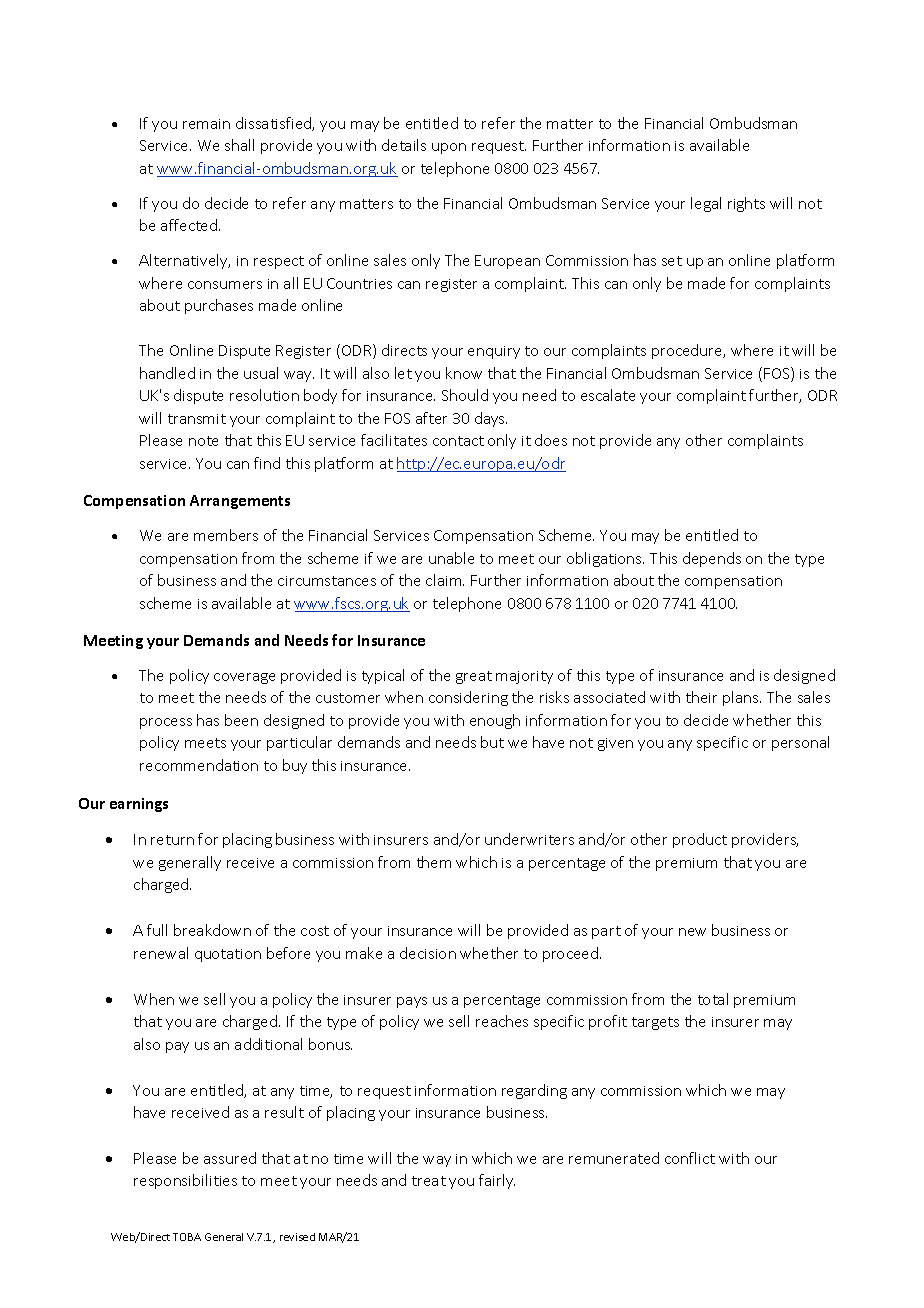 The height and width of the image is (1308, 924). Describe the element at coordinates (700, 840) in the image. I see `product` at that location.
